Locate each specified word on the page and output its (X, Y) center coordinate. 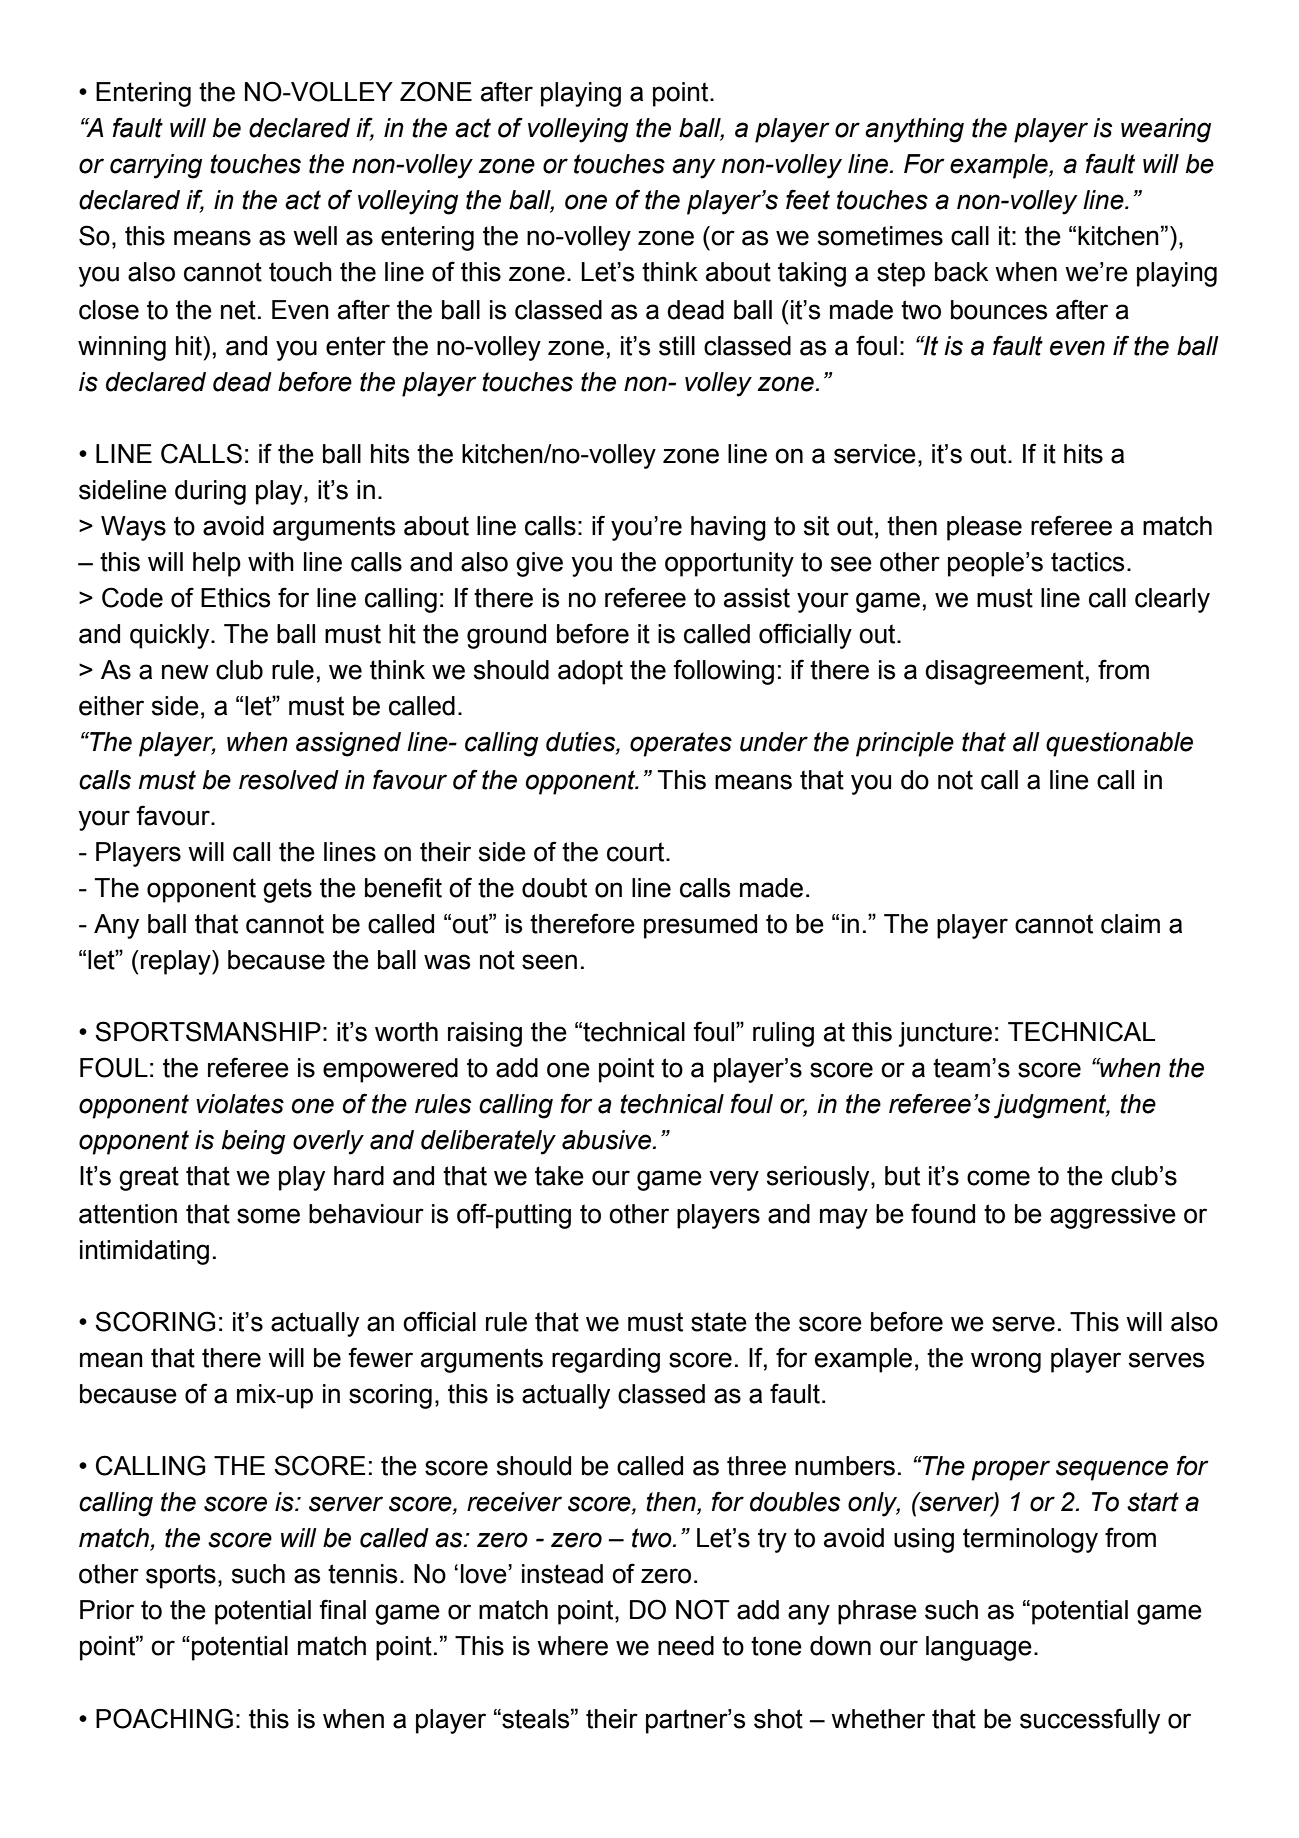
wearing (1166, 130)
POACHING (164, 1718)
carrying (156, 166)
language (979, 1648)
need (686, 1646)
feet (808, 199)
